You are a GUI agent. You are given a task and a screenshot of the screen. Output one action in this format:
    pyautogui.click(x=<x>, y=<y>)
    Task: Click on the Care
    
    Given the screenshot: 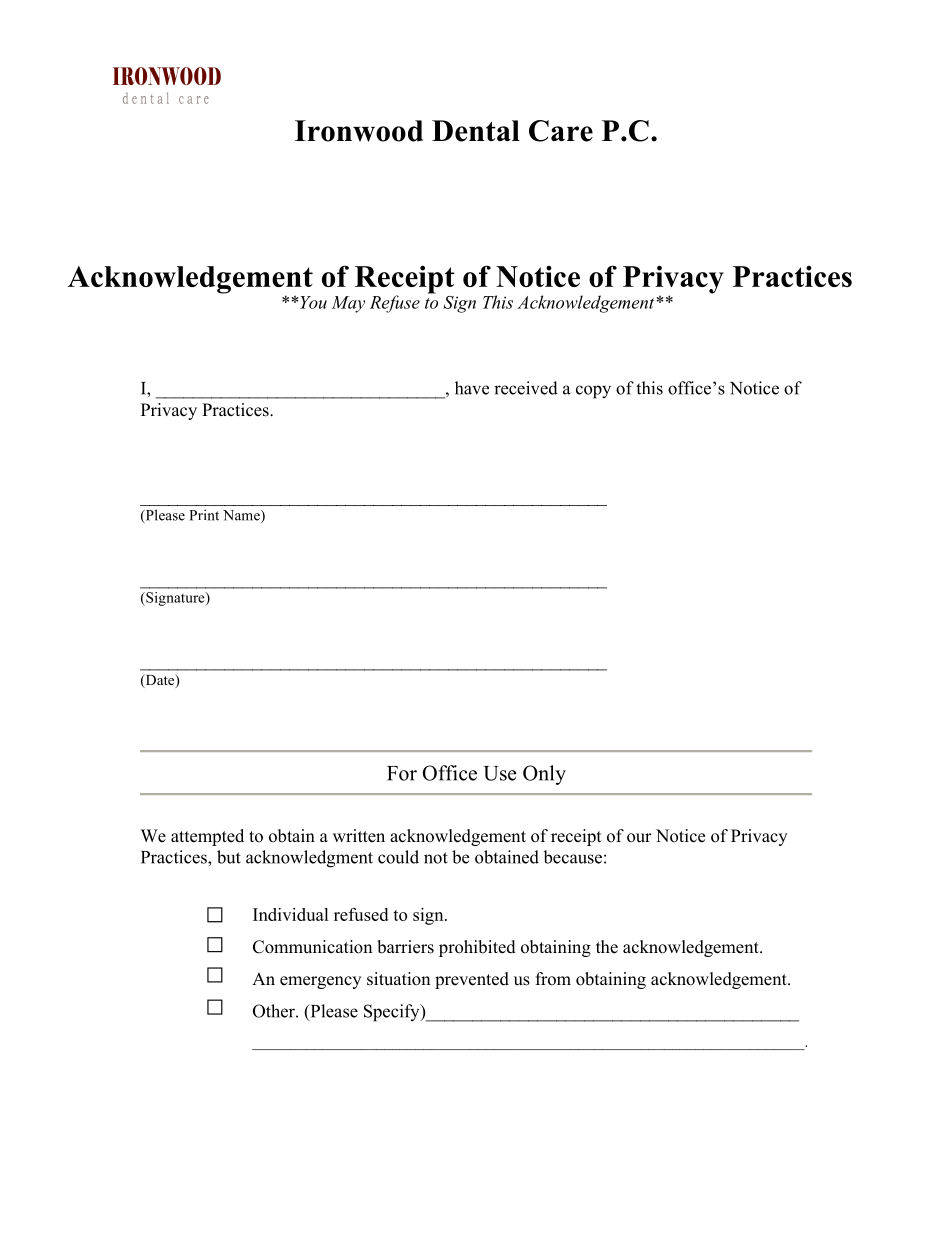 What is the action you would take?
    pyautogui.click(x=561, y=131)
